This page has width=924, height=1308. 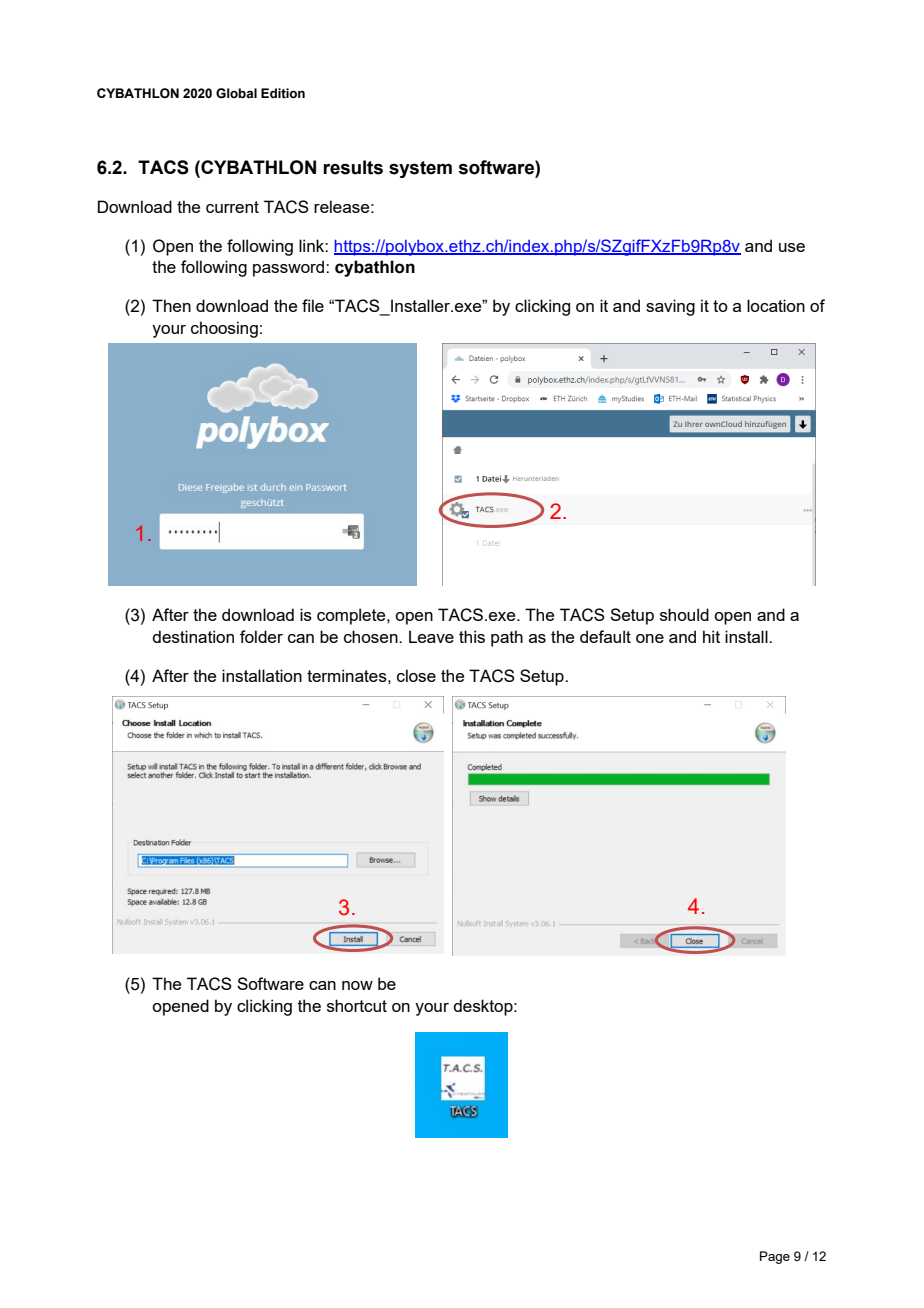 What do you see at coordinates (792, 247) in the page?
I see `use` at bounding box center [792, 247].
